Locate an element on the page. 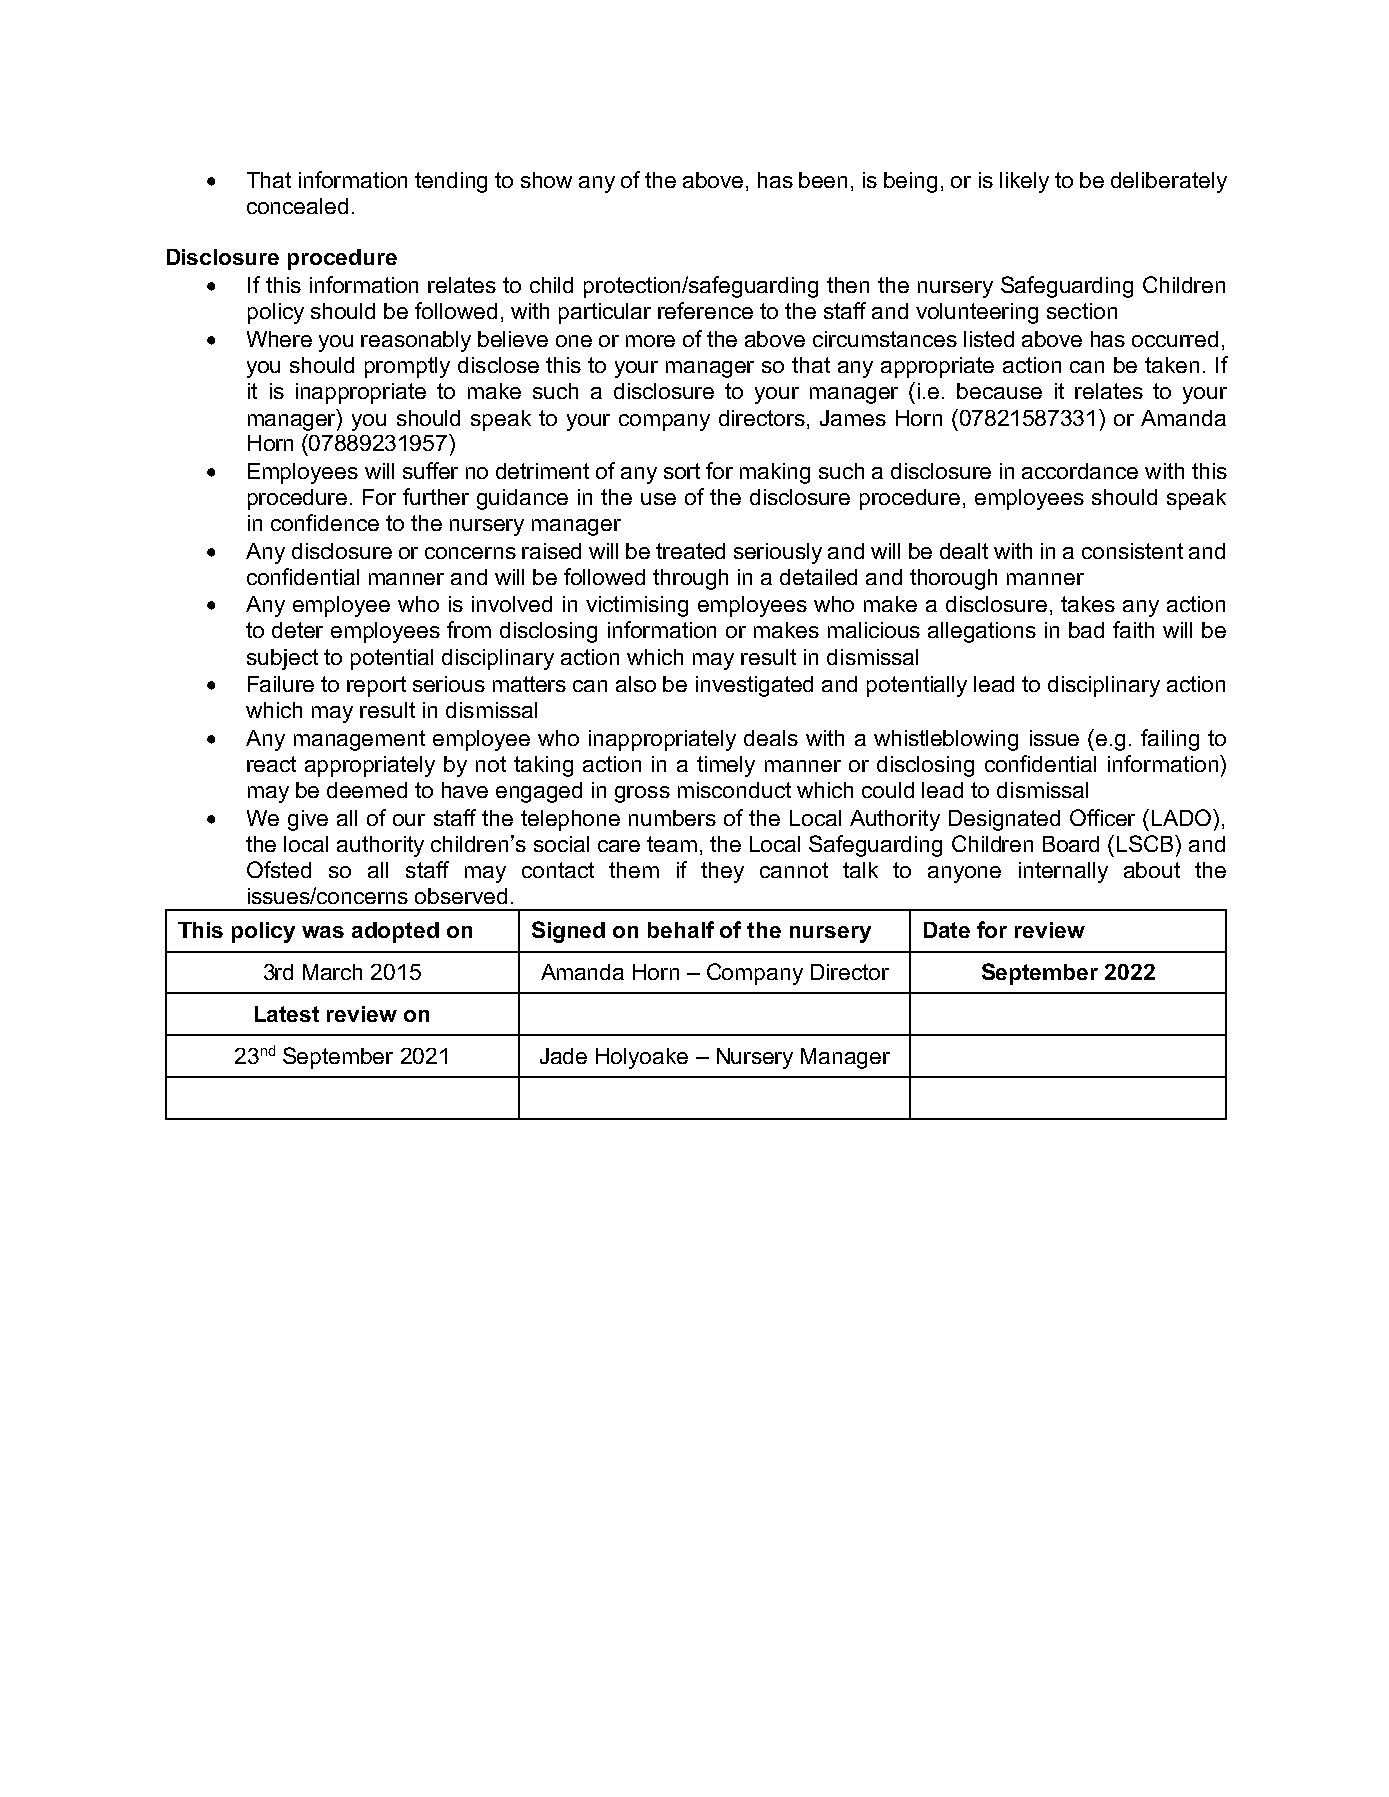 The height and width of the page is (1797, 1389). concealed is located at coordinates (297, 206).
